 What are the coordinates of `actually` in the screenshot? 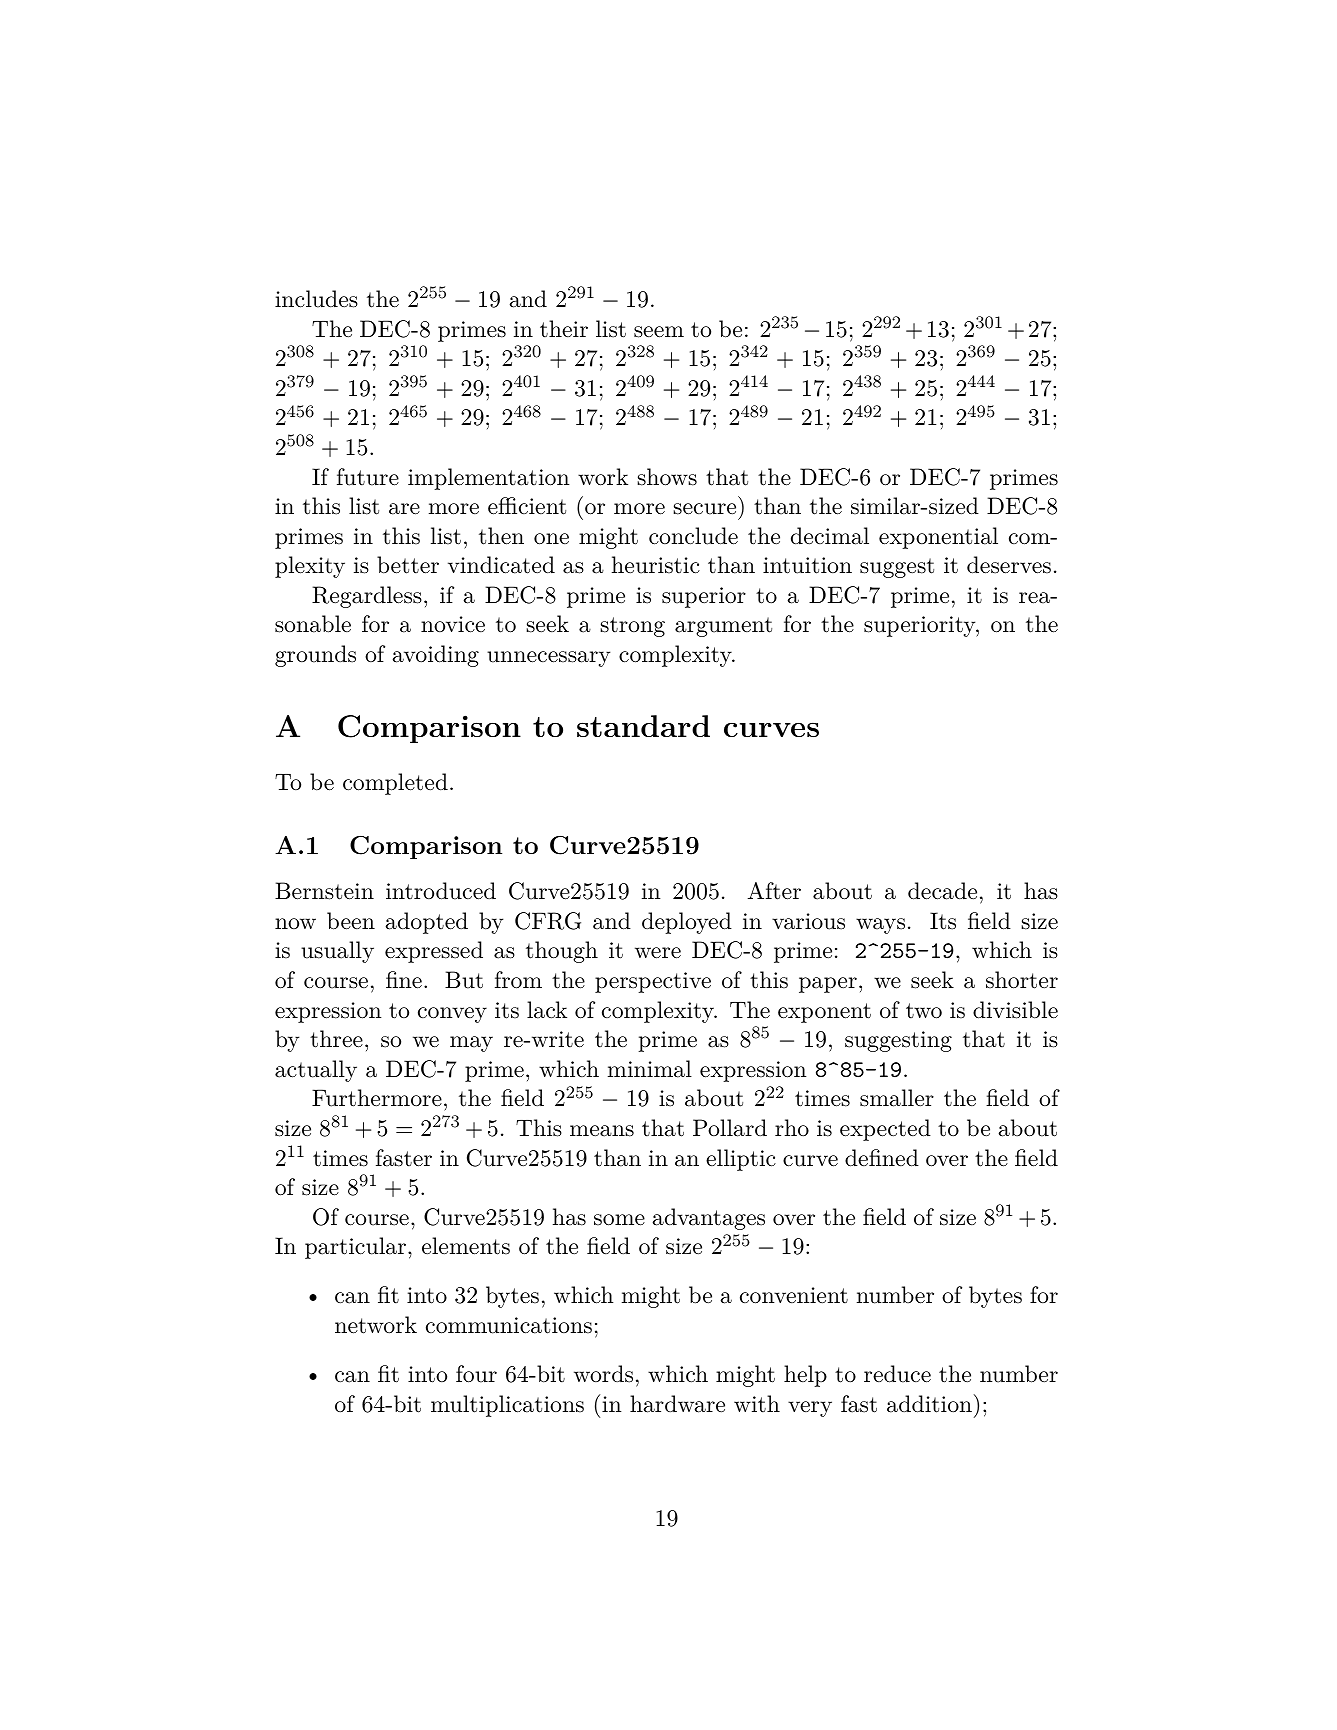 It's located at (316, 1071).
